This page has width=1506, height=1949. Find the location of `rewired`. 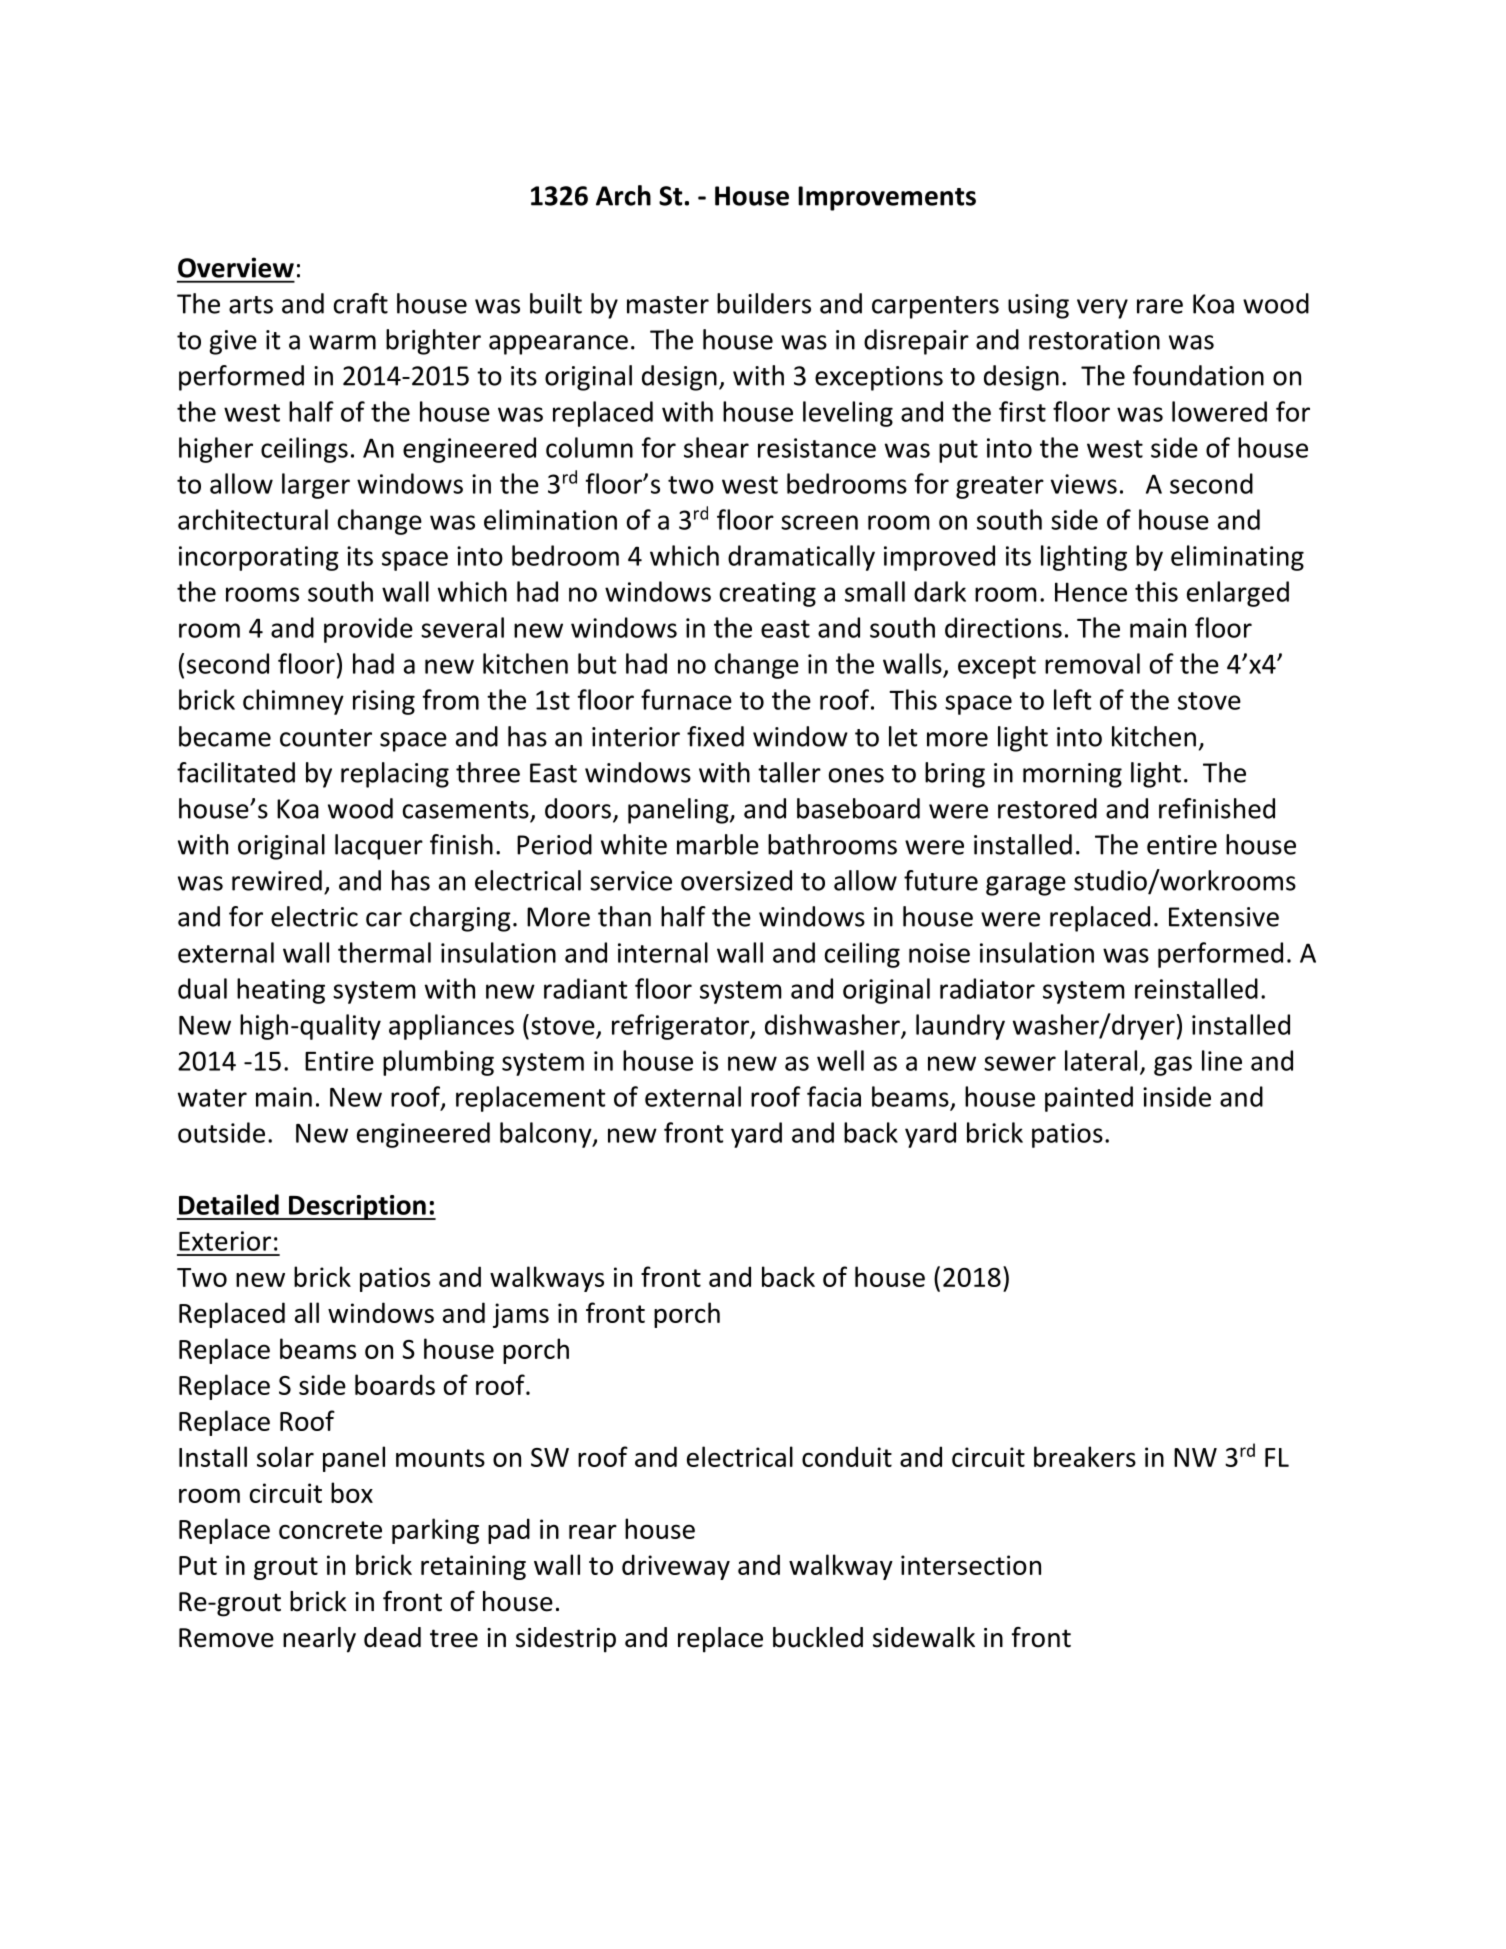

rewired is located at coordinates (277, 880).
